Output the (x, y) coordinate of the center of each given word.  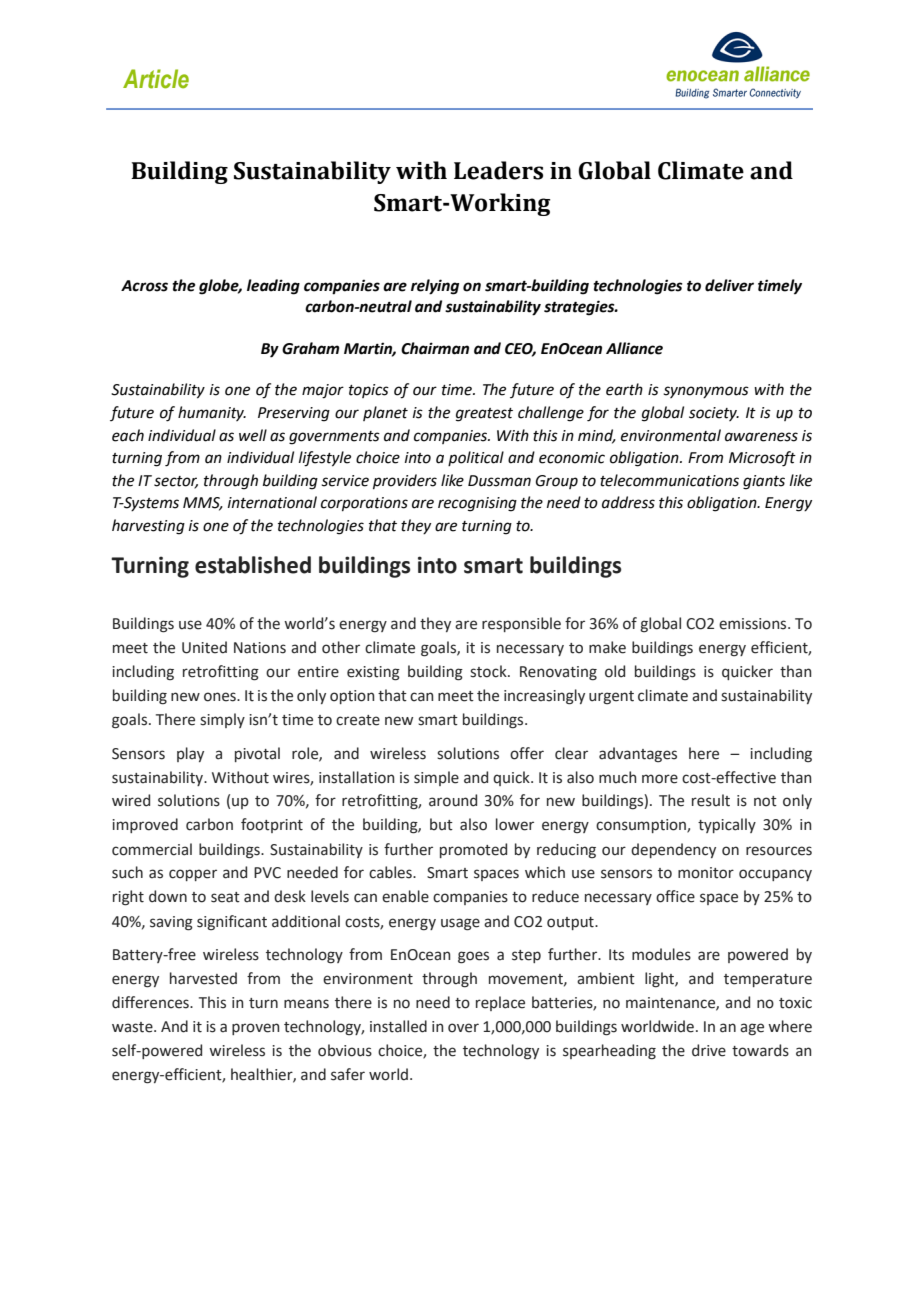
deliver (729, 285)
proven (255, 1029)
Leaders (498, 170)
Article (156, 79)
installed (398, 1026)
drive (709, 1050)
